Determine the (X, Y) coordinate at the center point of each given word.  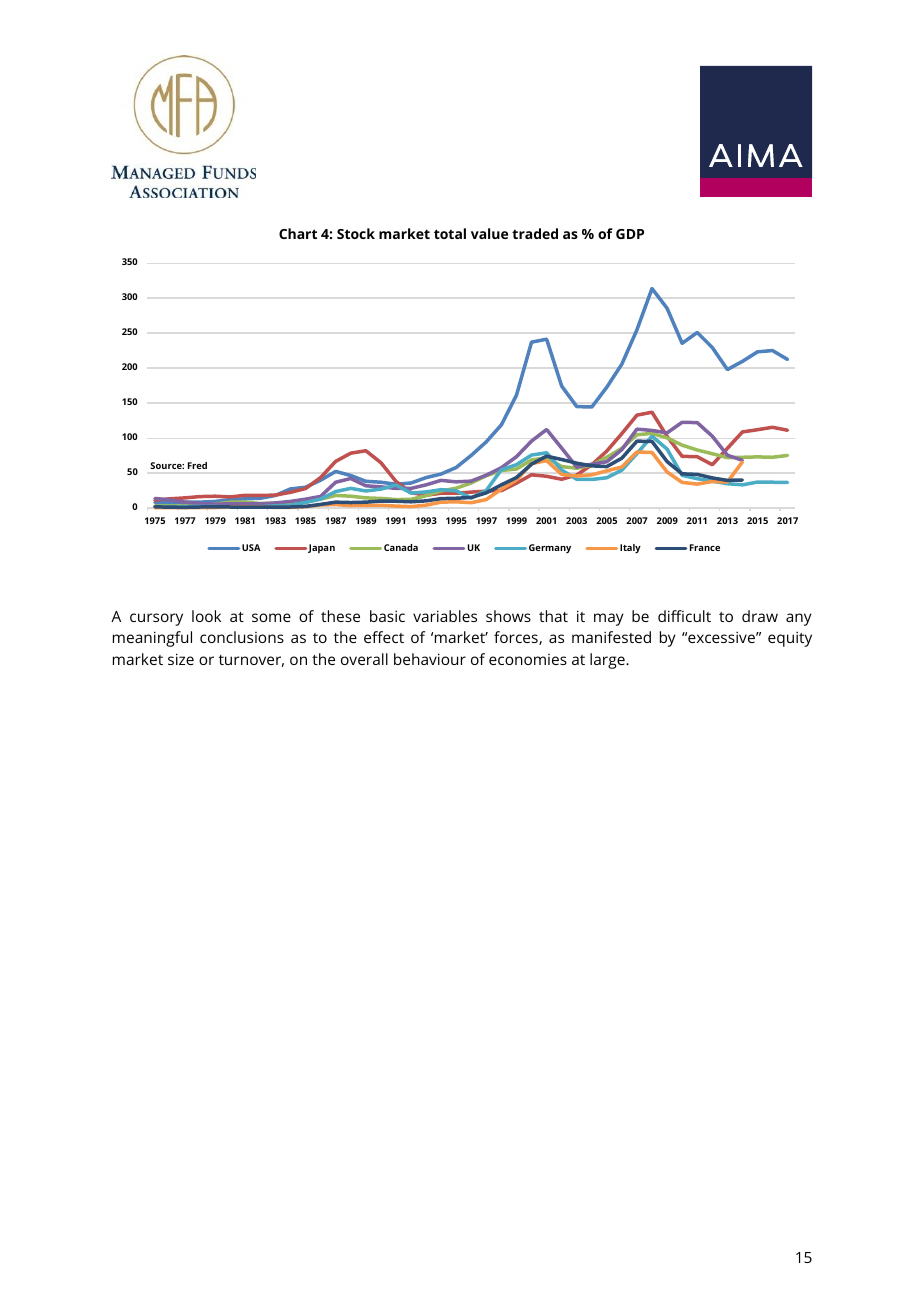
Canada (401, 547)
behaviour (430, 659)
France (705, 547)
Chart (298, 233)
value (489, 233)
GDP (630, 234)
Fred (197, 465)
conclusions (242, 637)
